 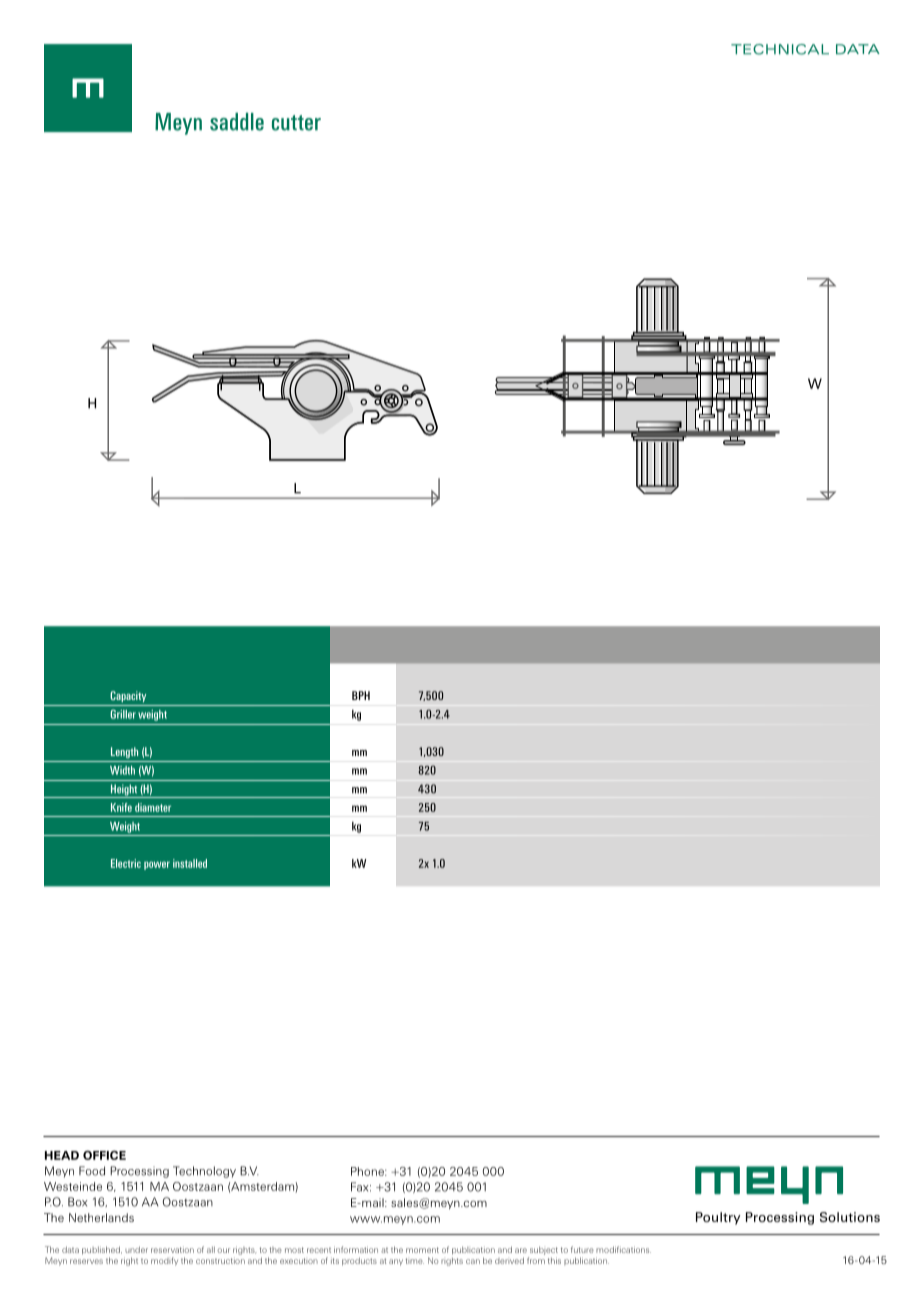 I want to click on Knife, so click(x=121, y=807).
